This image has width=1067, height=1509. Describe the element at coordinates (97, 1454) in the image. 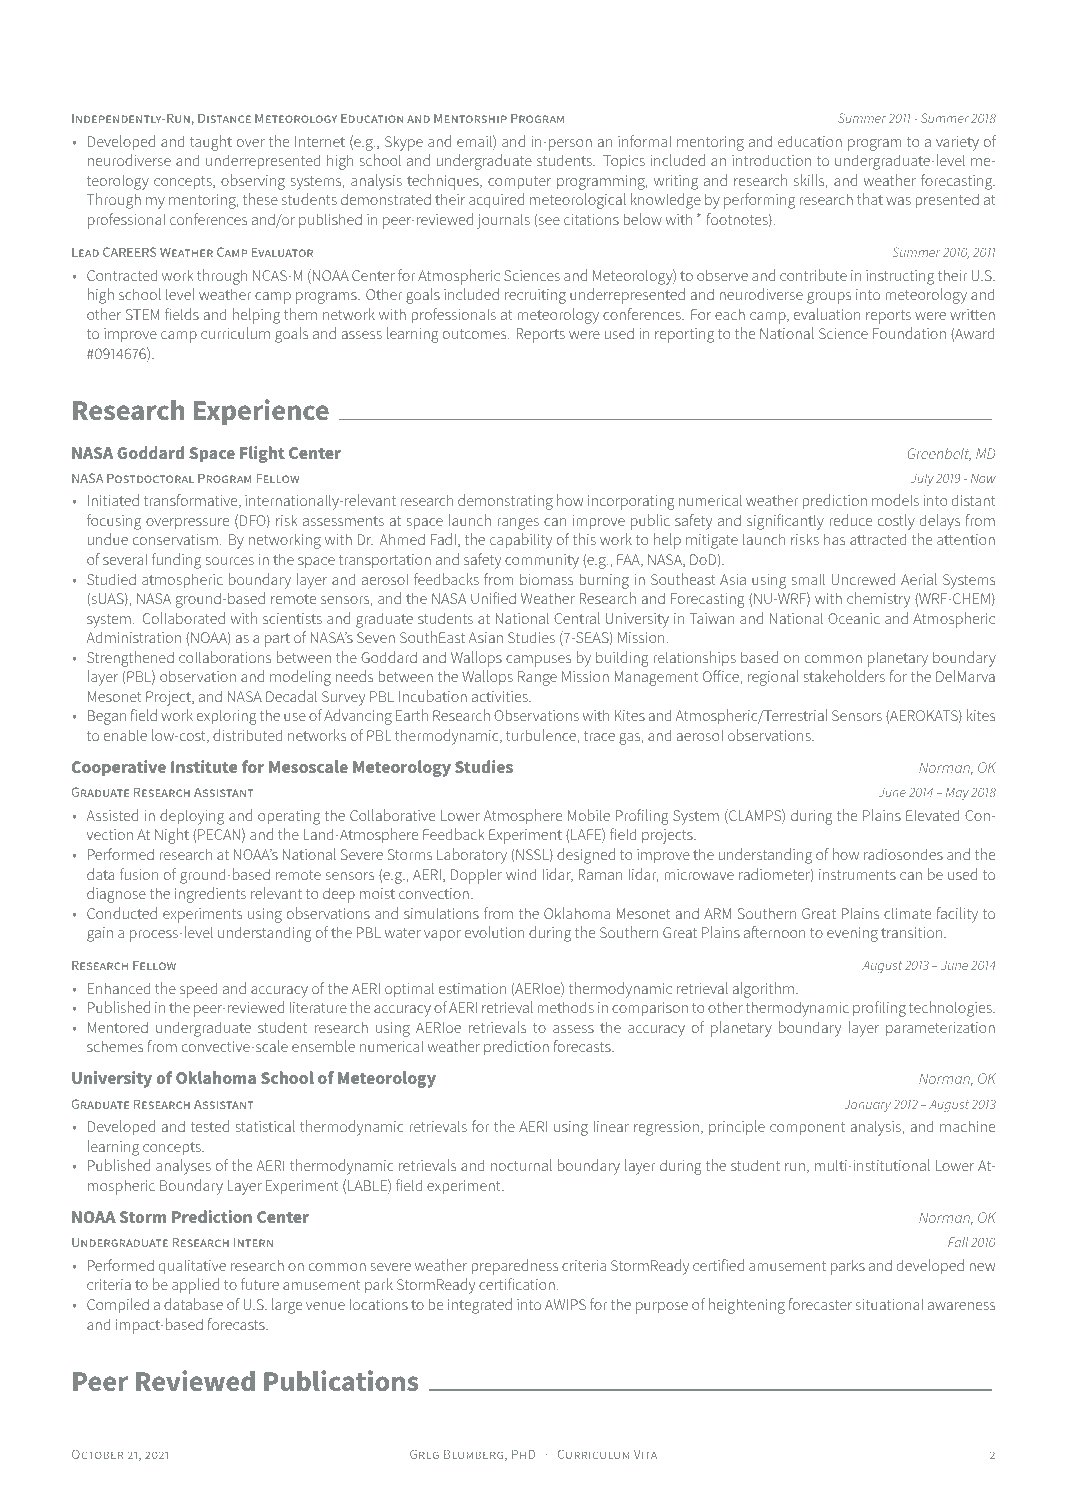

I see `OCTOBER` at that location.
